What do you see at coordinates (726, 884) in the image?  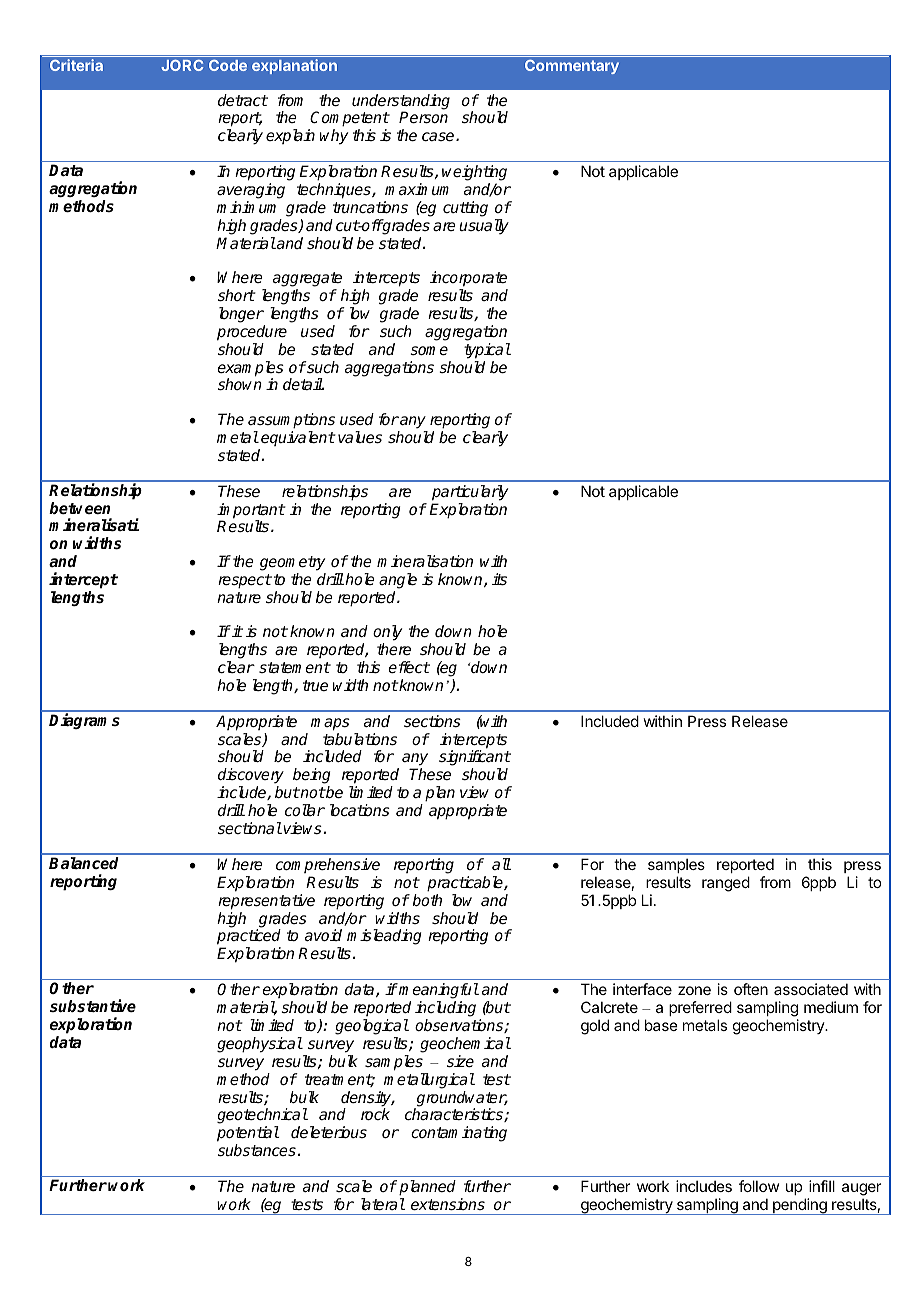 I see `ranged` at bounding box center [726, 884].
